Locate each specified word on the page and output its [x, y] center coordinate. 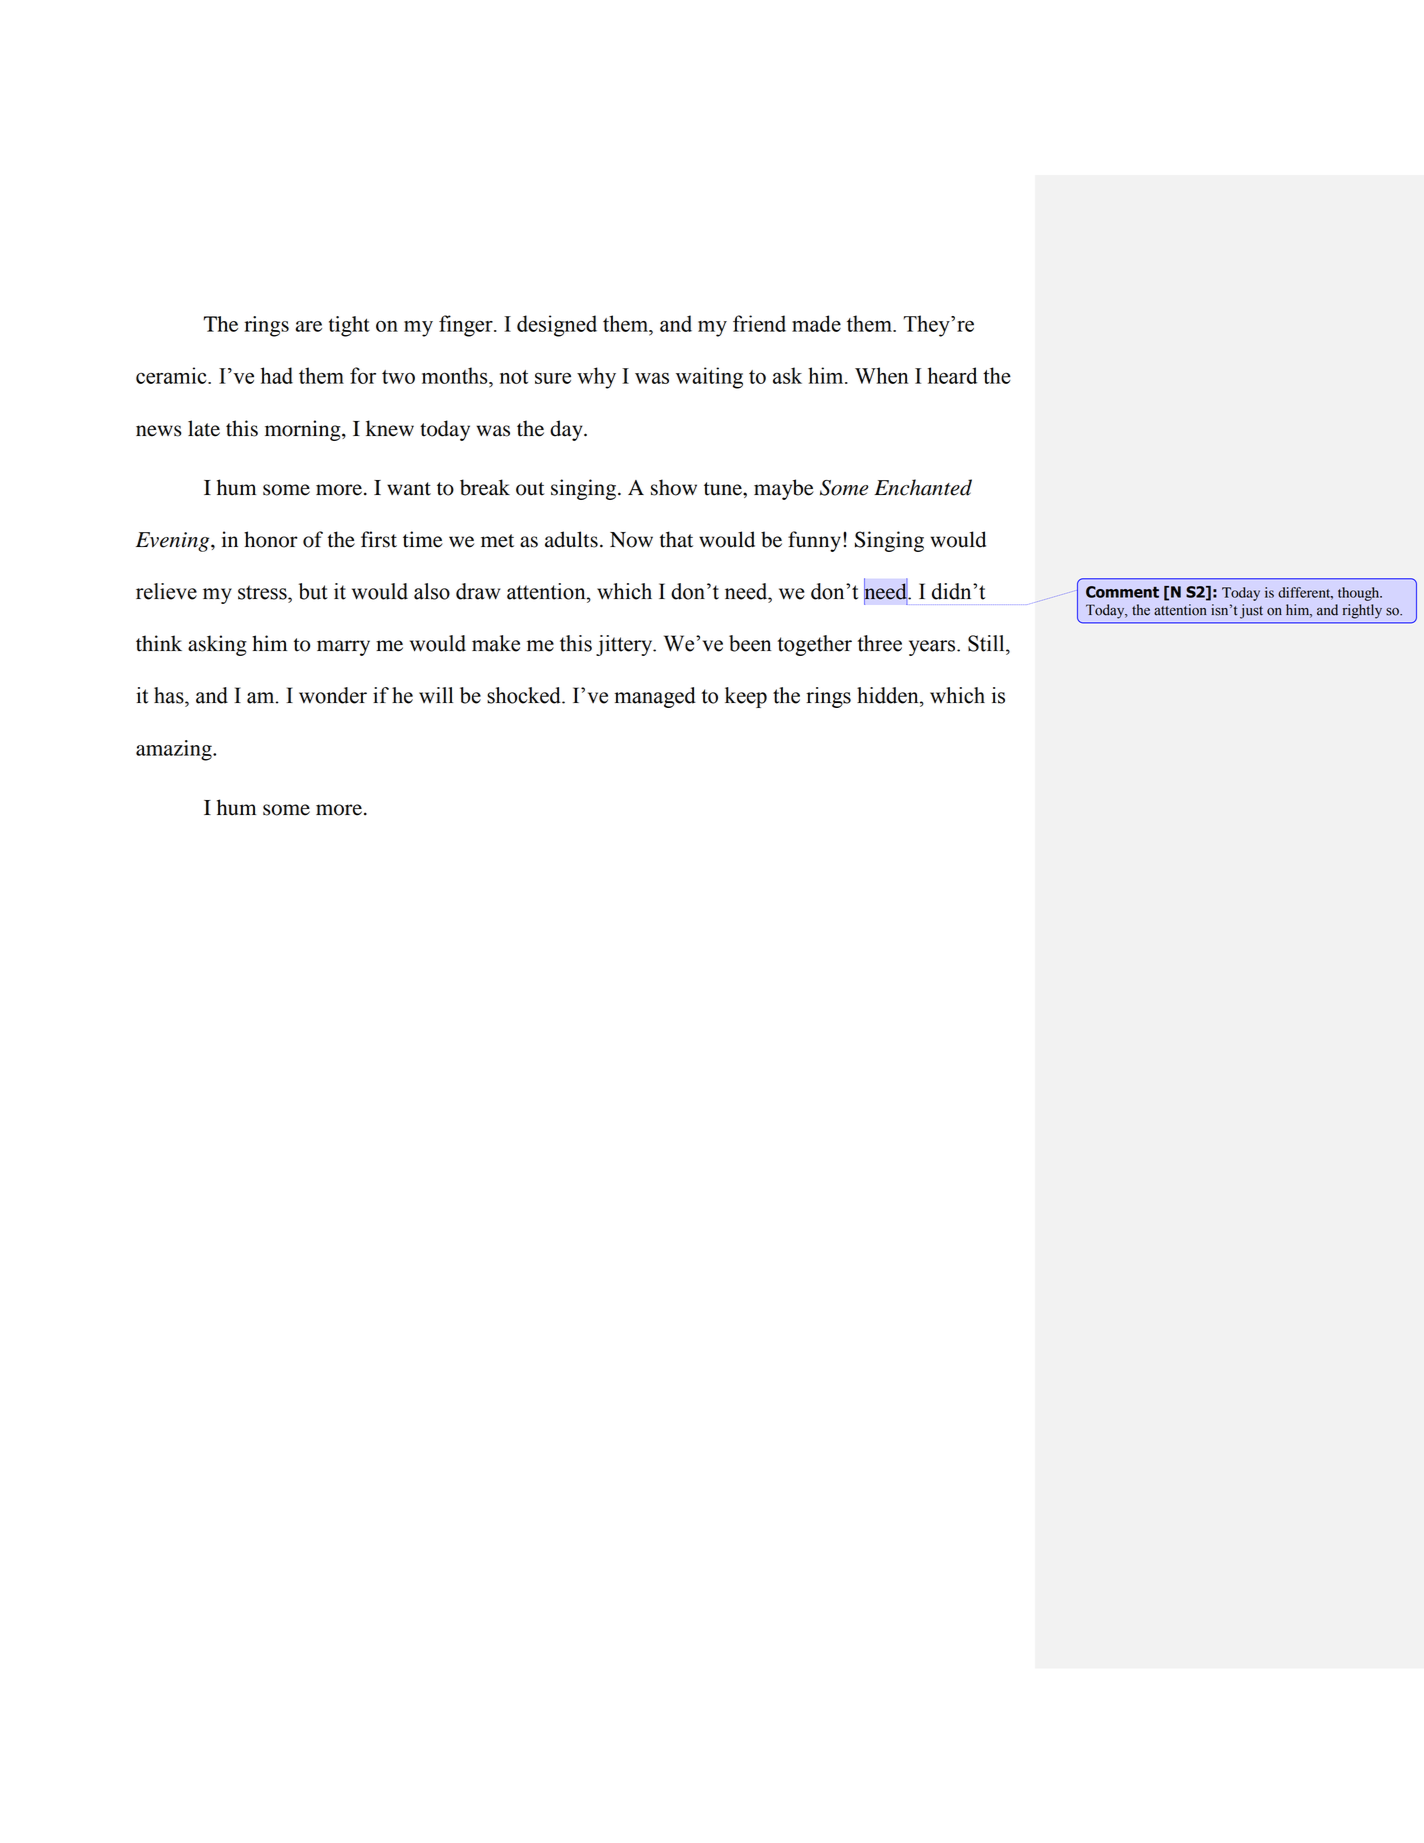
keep [746, 697]
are [308, 326]
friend [759, 323]
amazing [175, 750]
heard [952, 375]
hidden [889, 695]
